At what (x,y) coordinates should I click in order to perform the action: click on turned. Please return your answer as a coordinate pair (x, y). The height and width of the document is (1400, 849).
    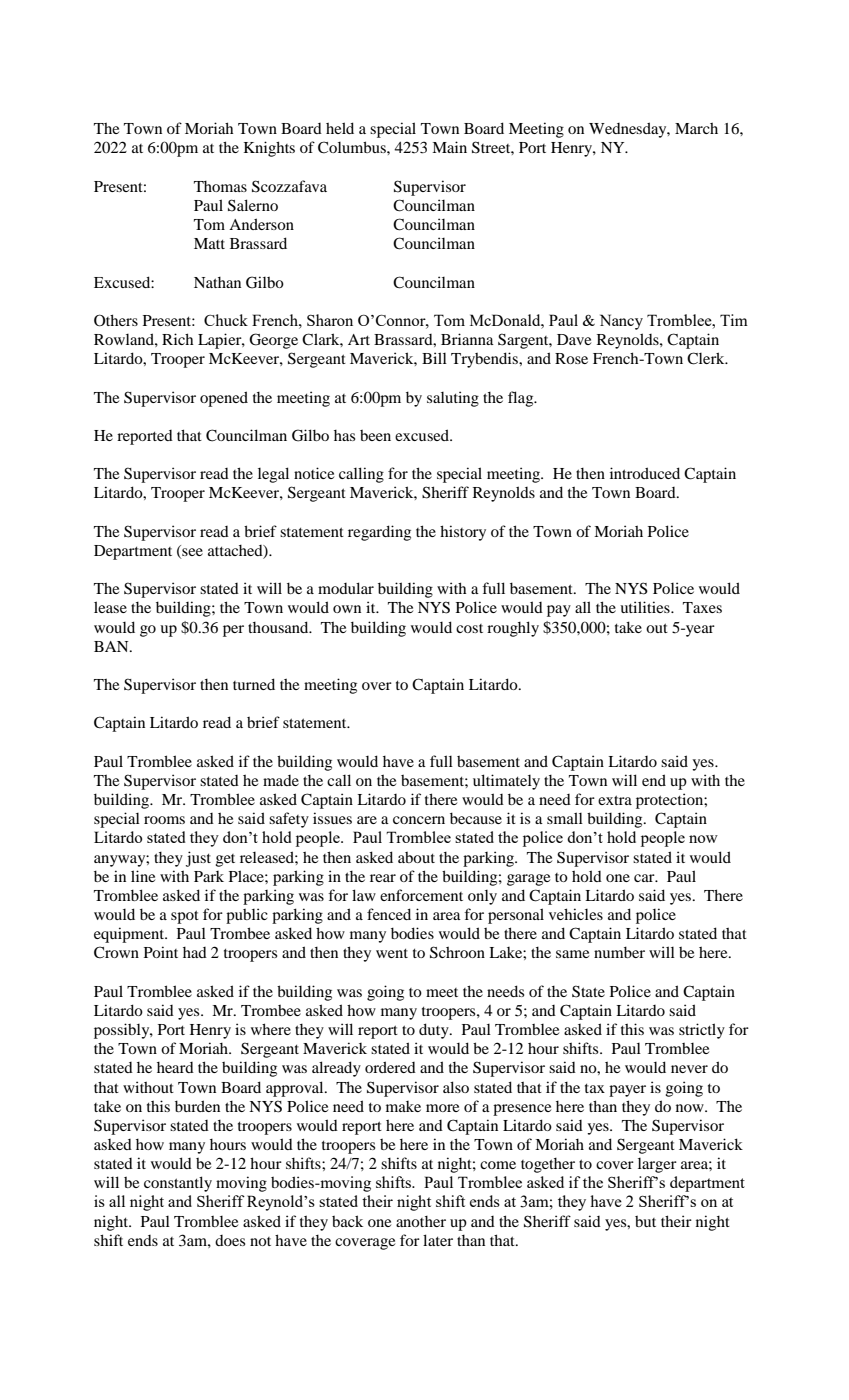
    Looking at the image, I should click on (254, 684).
